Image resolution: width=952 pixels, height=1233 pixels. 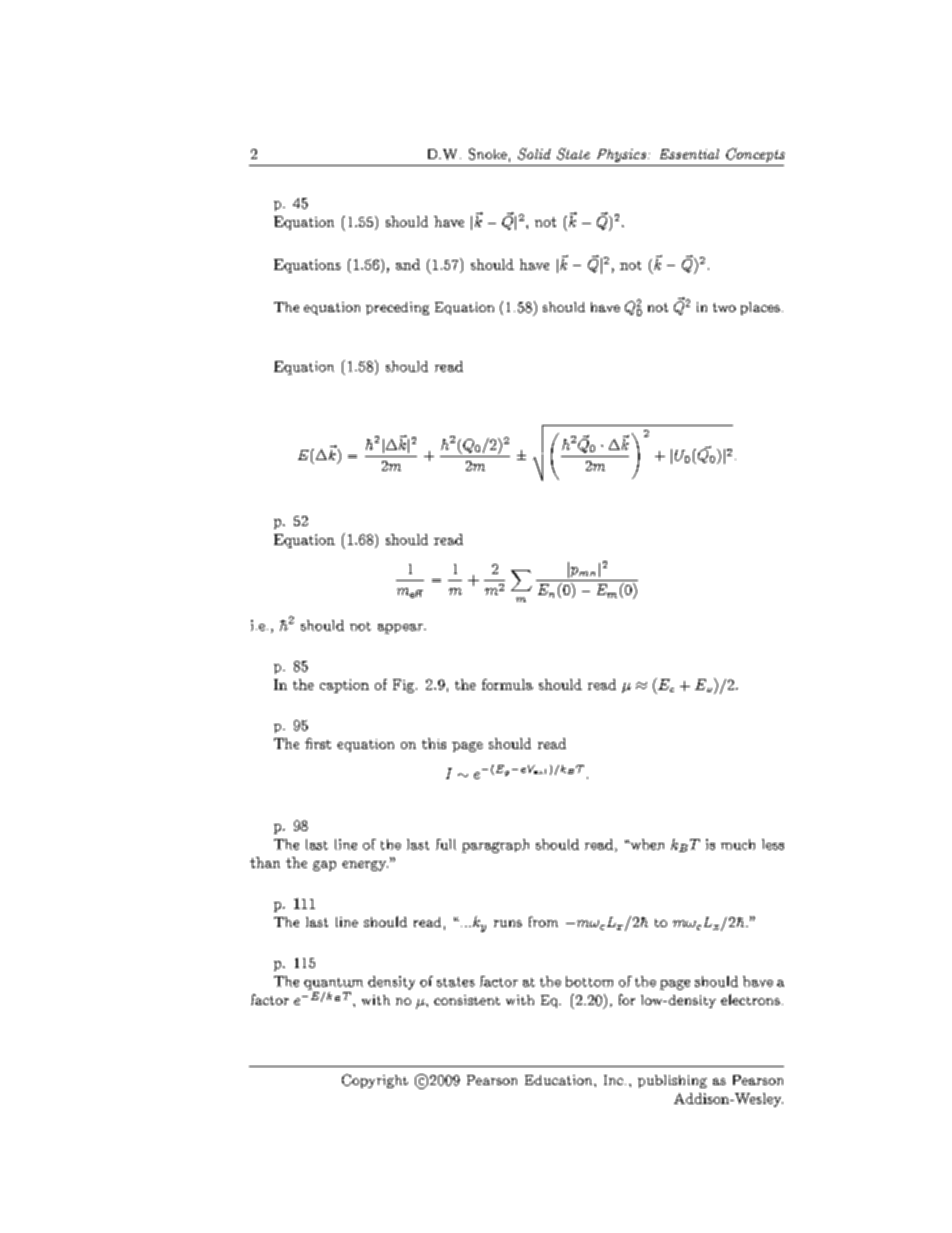 What do you see at coordinates (397, 308) in the page?
I see `preceding` at bounding box center [397, 308].
